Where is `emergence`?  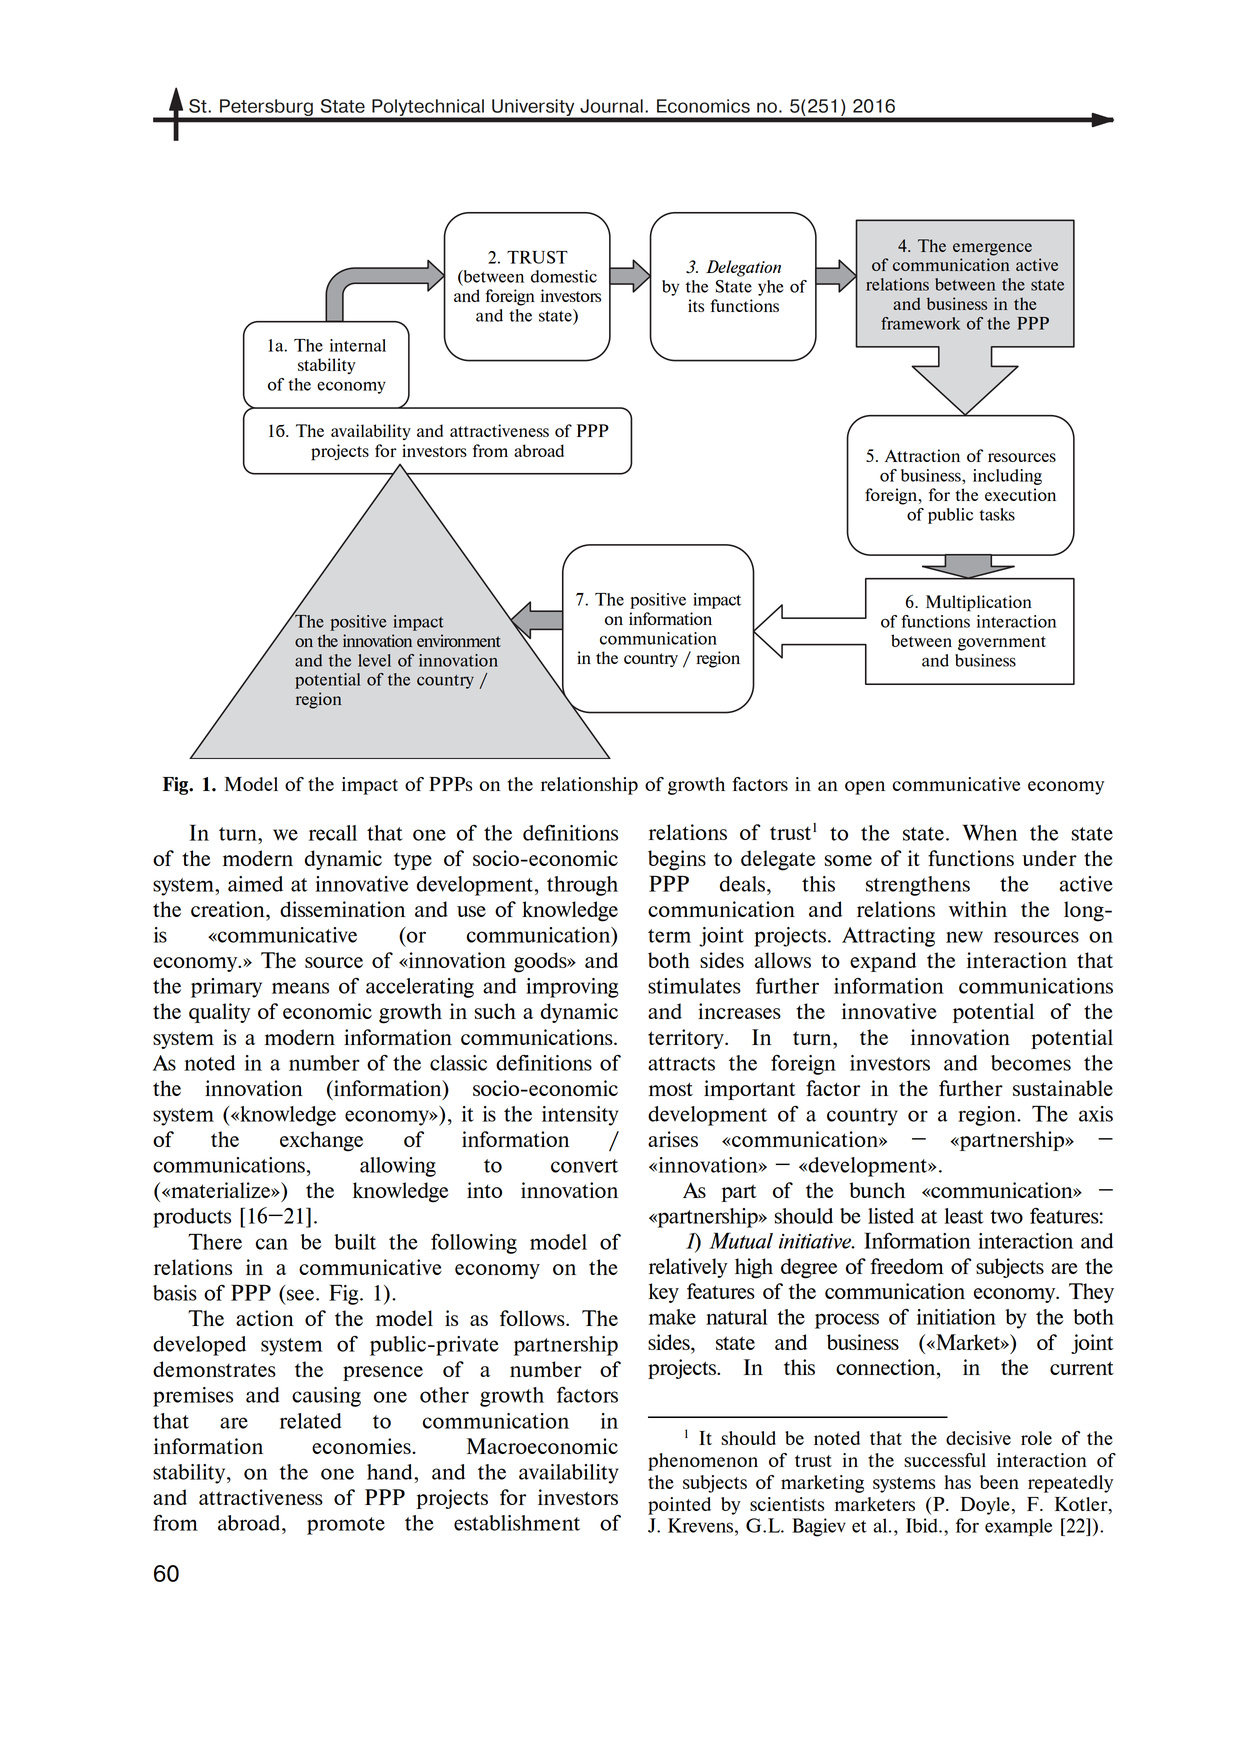 emergence is located at coordinates (992, 249).
